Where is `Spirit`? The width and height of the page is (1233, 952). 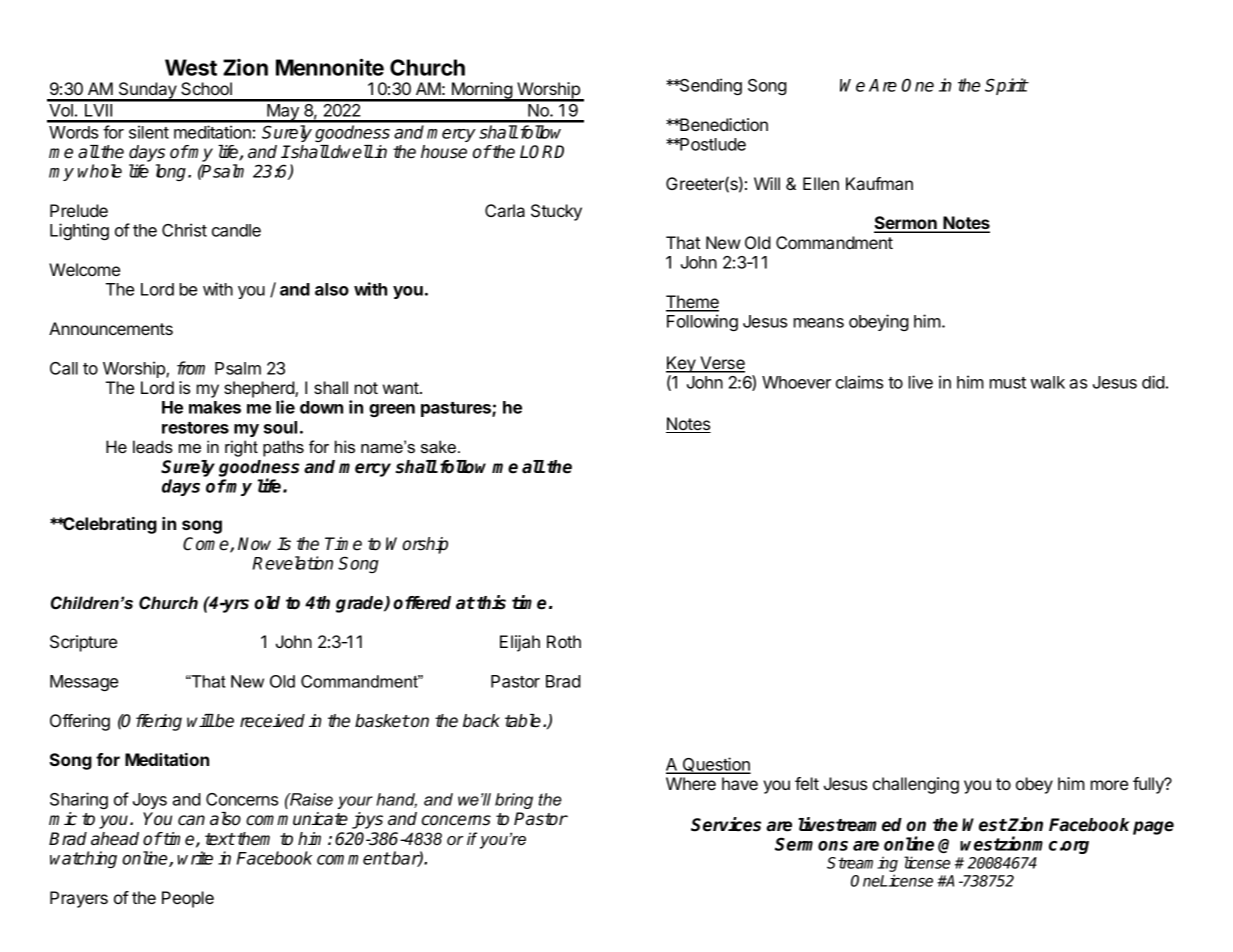
Spirit is located at coordinates (1006, 86).
